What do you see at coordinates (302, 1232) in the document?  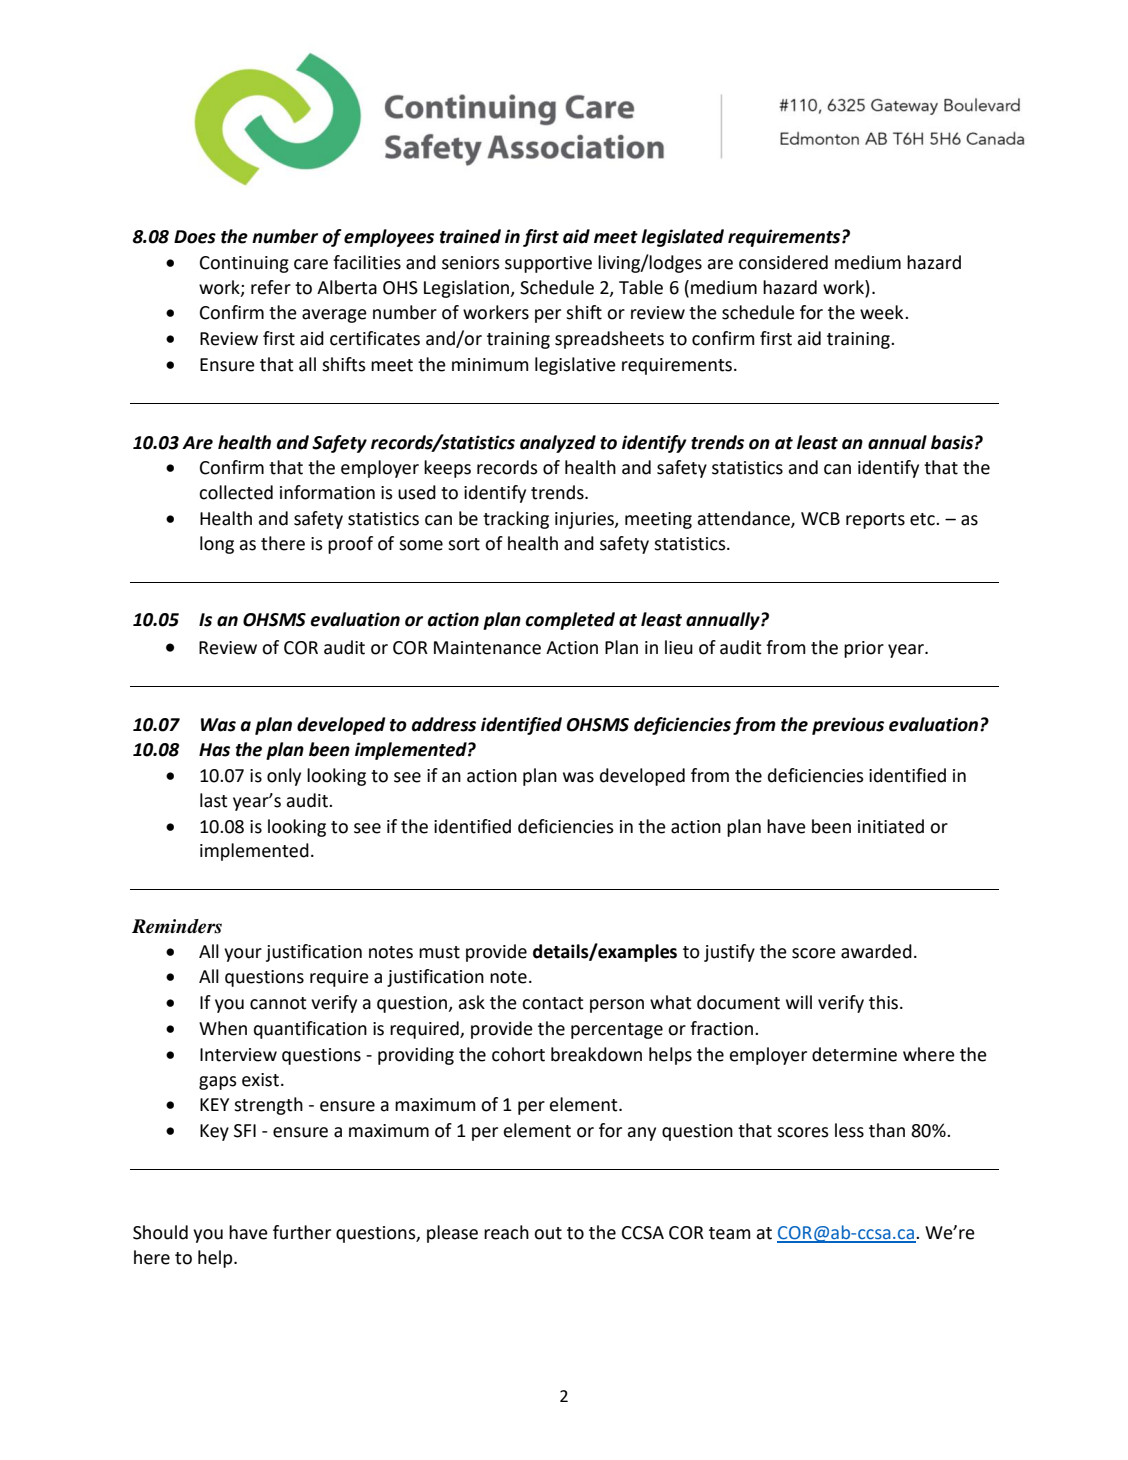 I see `further` at bounding box center [302, 1232].
